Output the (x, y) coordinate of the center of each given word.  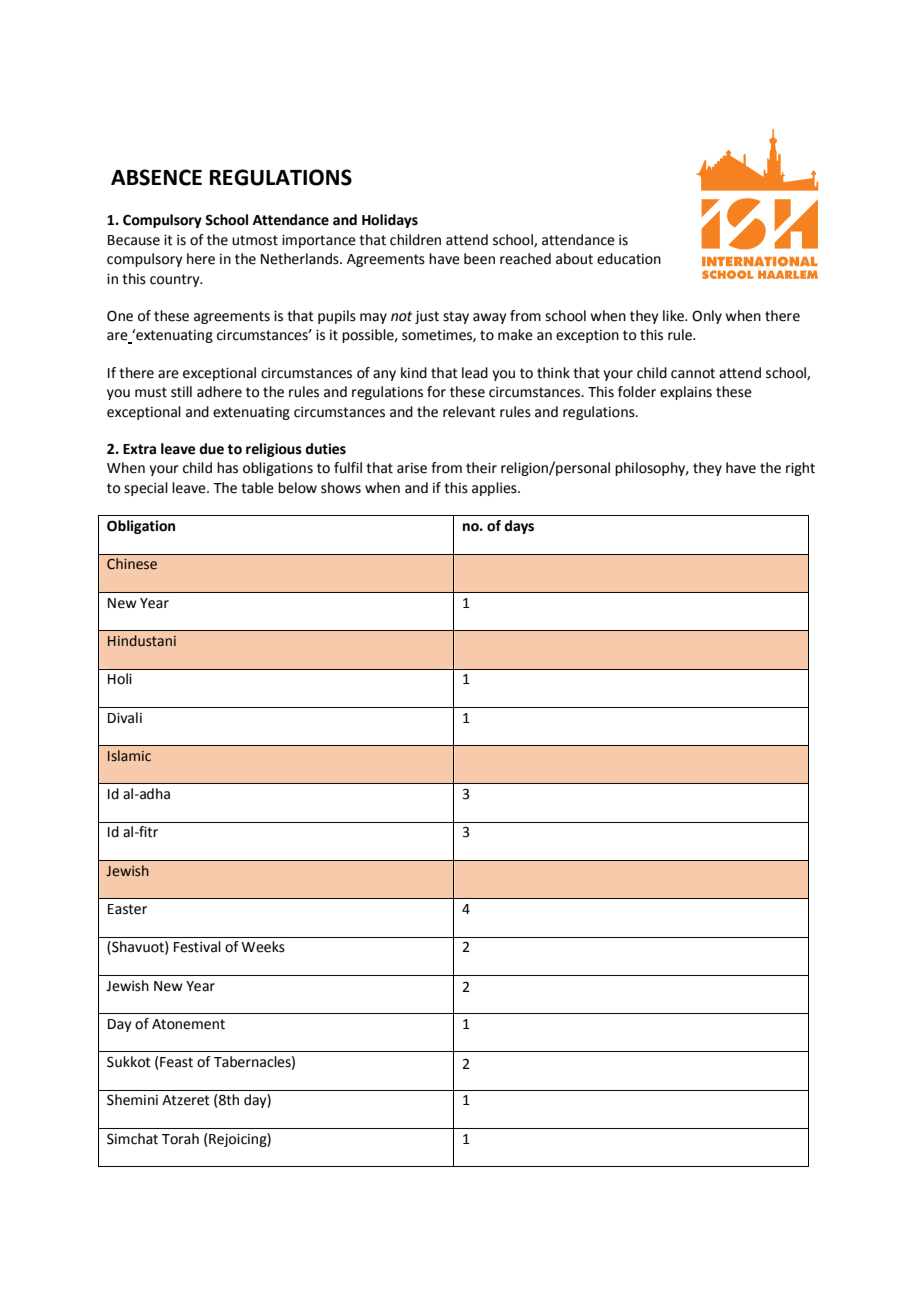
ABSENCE (156, 177)
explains (686, 393)
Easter (127, 909)
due (211, 449)
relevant (469, 412)
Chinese (132, 564)
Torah (180, 1139)
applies (495, 489)
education (629, 259)
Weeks (263, 947)
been (479, 259)
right (800, 469)
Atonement (188, 1024)
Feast (175, 1062)
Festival (197, 947)
